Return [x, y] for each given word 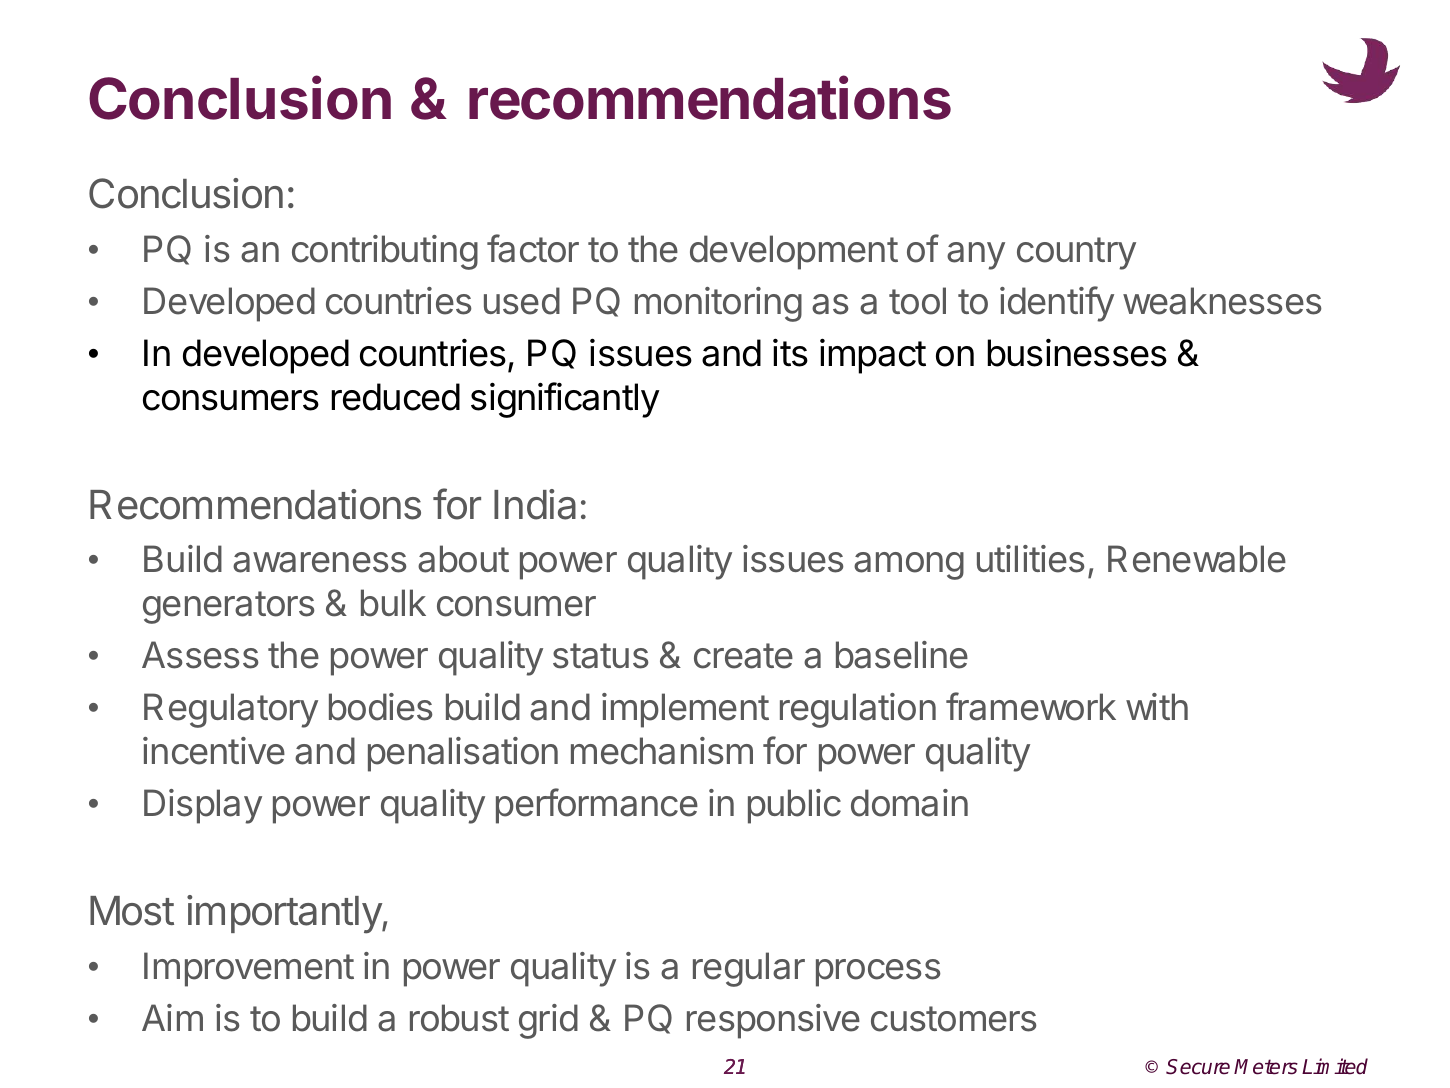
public [794, 806]
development [794, 252]
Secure [1198, 1067]
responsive [773, 1021]
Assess [200, 655]
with [1157, 706]
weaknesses [1222, 301]
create [743, 656]
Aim [172, 1017]
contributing [385, 252]
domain [909, 803]
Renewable [1197, 559]
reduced [395, 397]
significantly [565, 400]
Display [203, 806]
